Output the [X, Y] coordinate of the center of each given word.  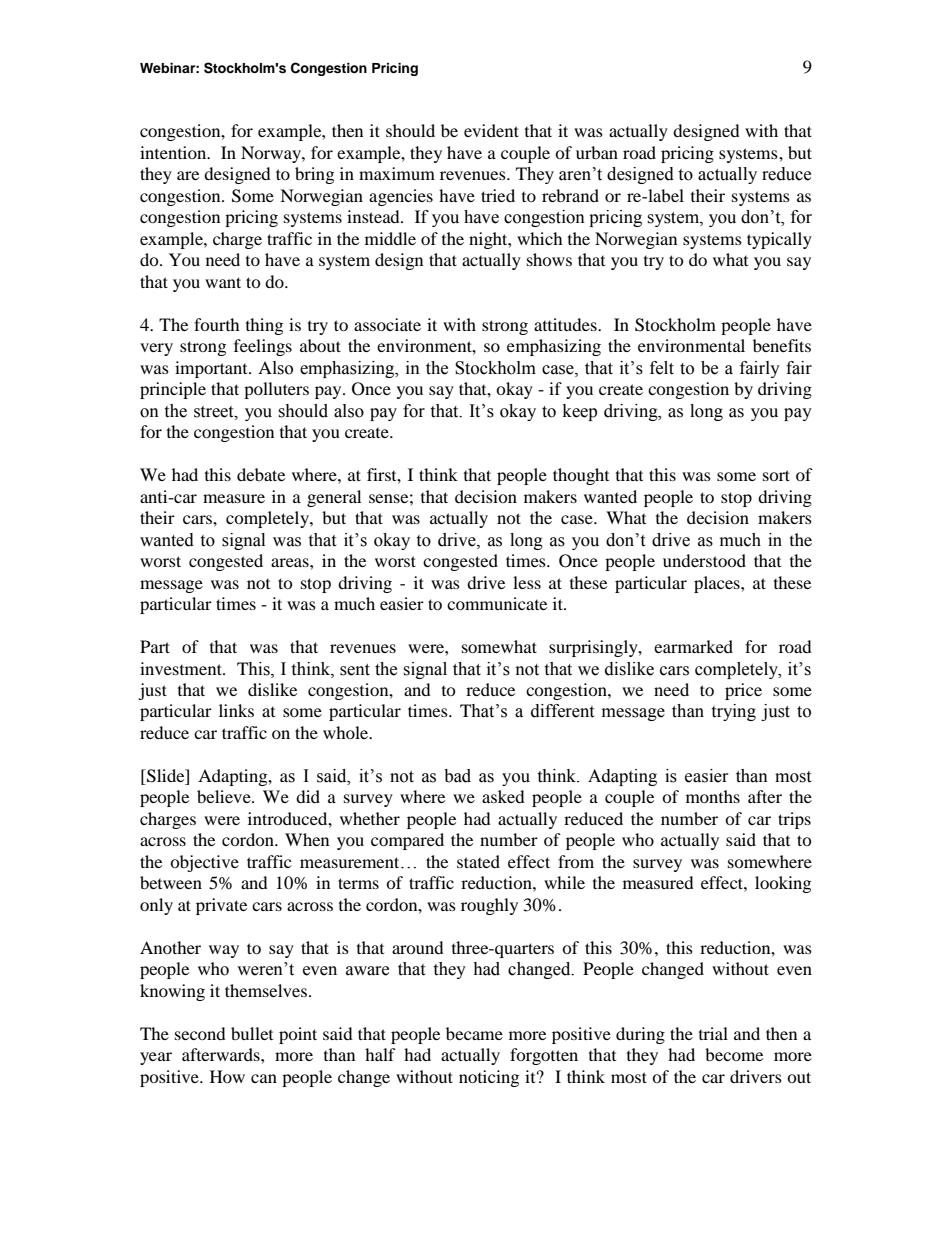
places [718, 584]
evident [491, 130]
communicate [497, 603]
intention [174, 152]
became [474, 1033]
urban [597, 152]
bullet [252, 1033]
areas [291, 562]
